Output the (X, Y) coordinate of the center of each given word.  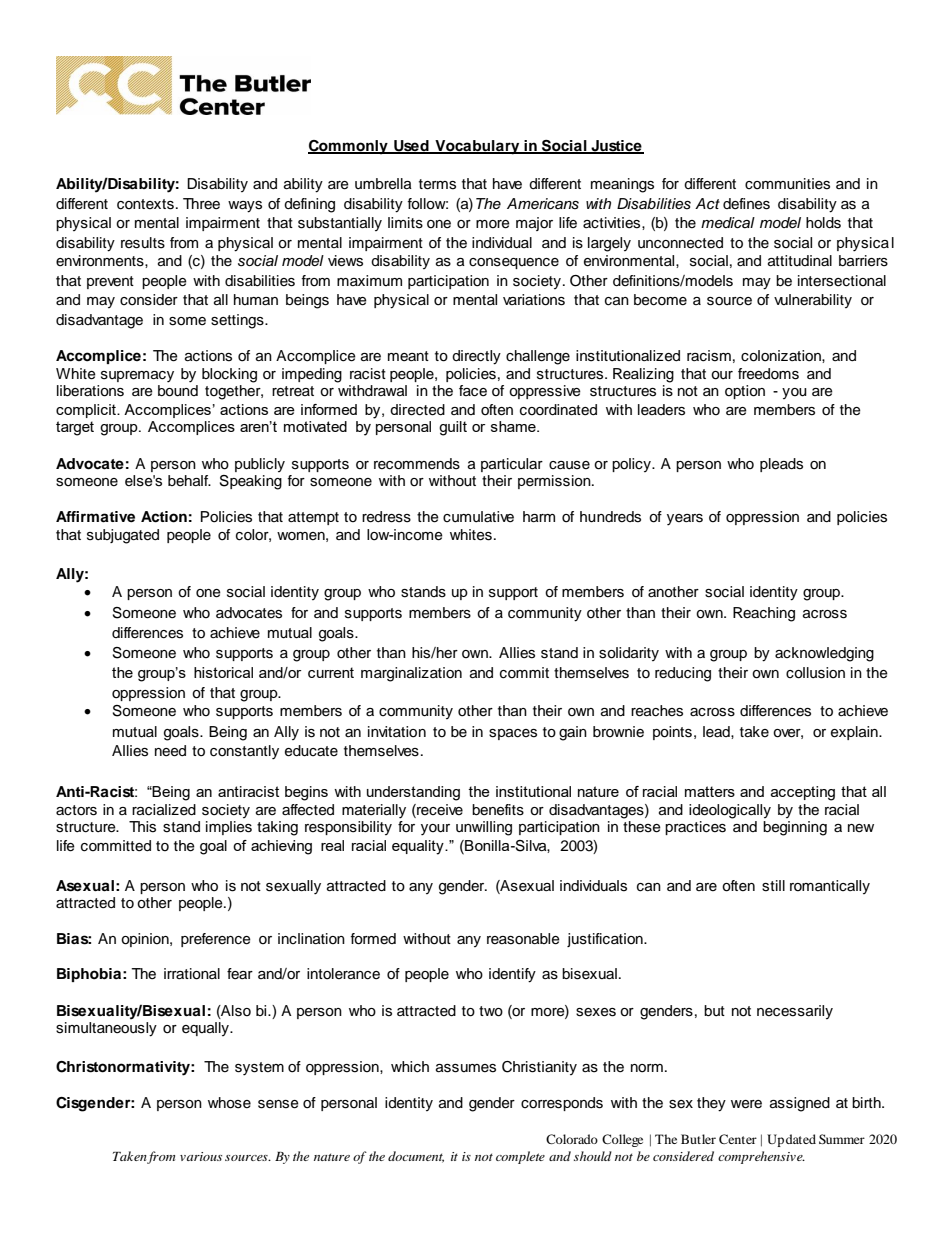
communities (787, 184)
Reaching (764, 614)
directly (476, 357)
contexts (145, 204)
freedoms (768, 374)
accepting (803, 793)
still (773, 886)
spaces (513, 734)
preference (216, 940)
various (201, 1156)
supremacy (137, 377)
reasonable (523, 939)
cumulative (478, 517)
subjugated (123, 536)
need (170, 751)
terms (437, 184)
